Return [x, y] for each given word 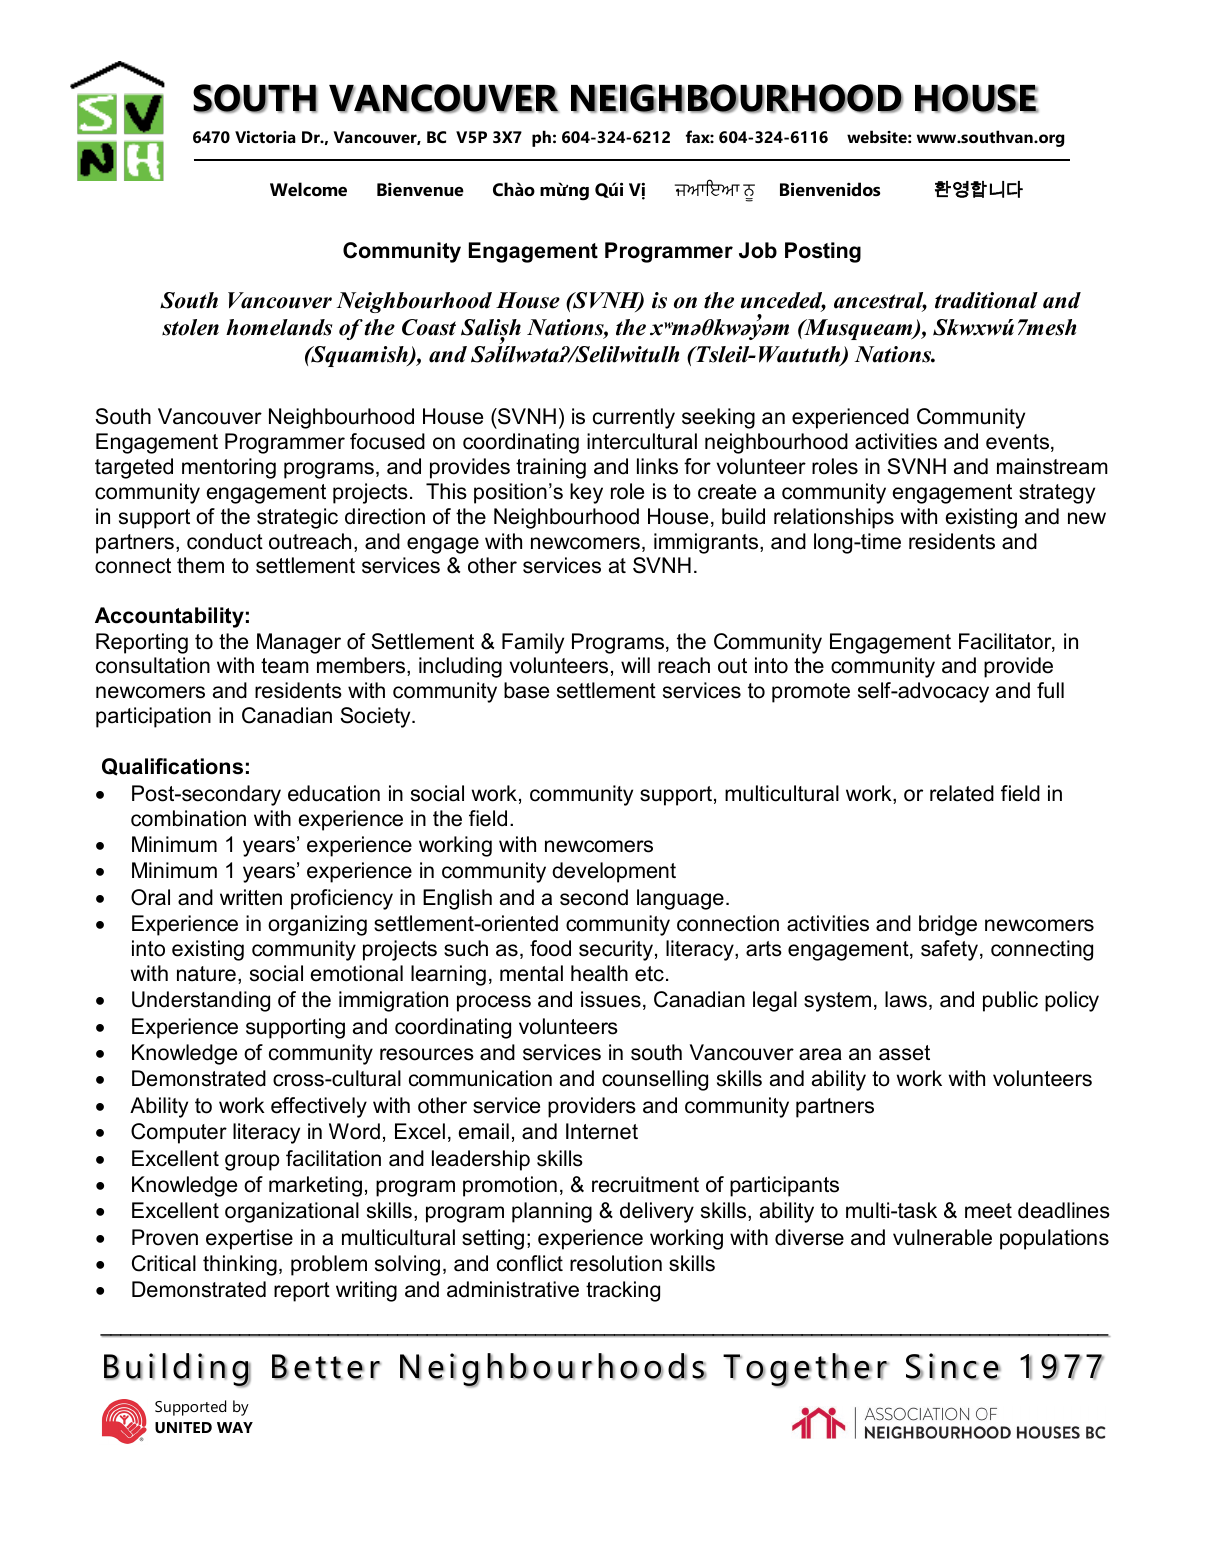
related [962, 793]
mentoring [229, 468]
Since [953, 1366]
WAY [235, 1427]
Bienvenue [420, 190]
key [586, 493]
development [614, 872]
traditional [986, 300]
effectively [319, 1107]
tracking [623, 1291]
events [1019, 443]
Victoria [265, 137]
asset [904, 1053]
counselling [655, 1080]
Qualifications [172, 767]
